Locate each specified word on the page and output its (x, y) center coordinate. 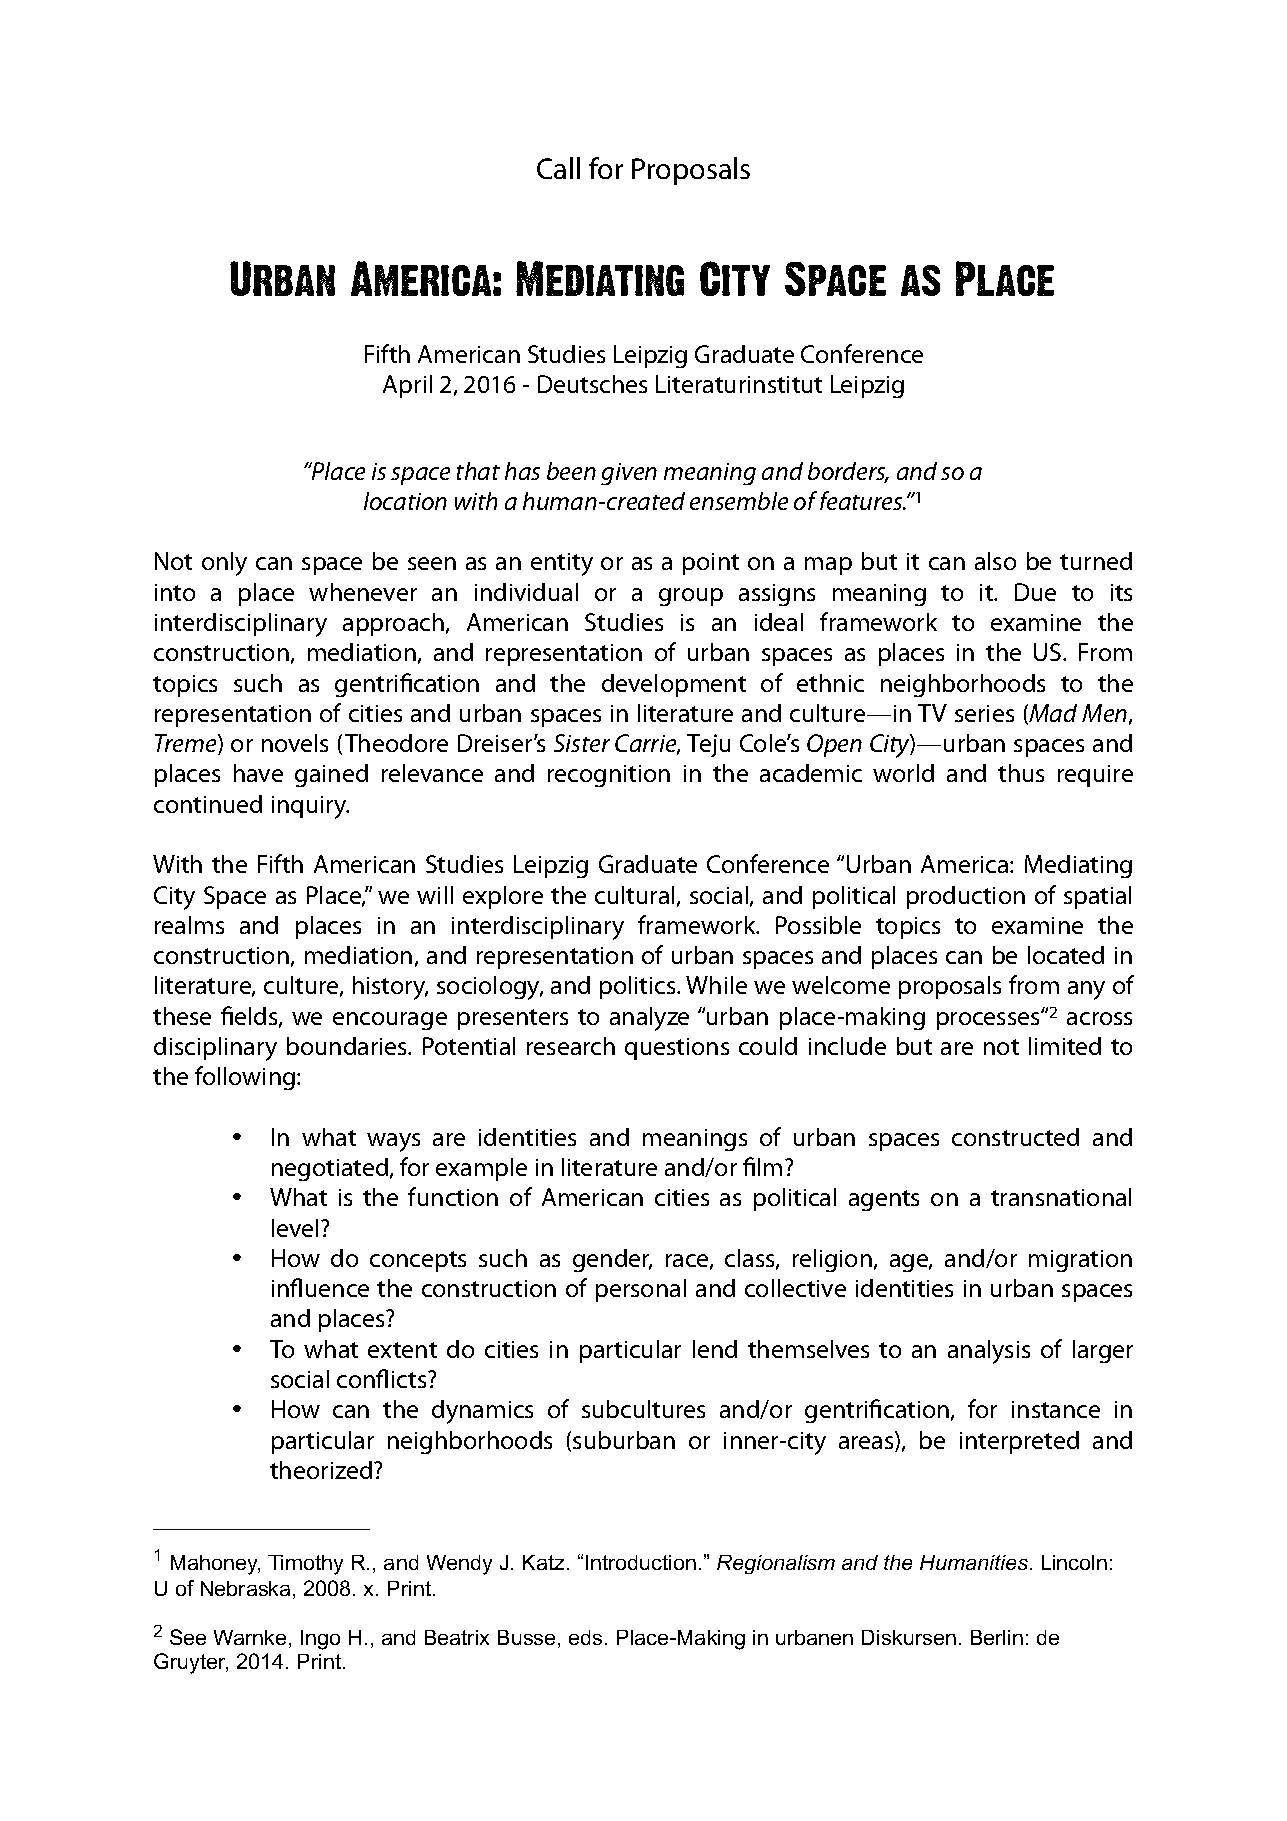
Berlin (997, 1637)
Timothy (305, 1565)
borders (848, 472)
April (407, 386)
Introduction (641, 1562)
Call (558, 168)
